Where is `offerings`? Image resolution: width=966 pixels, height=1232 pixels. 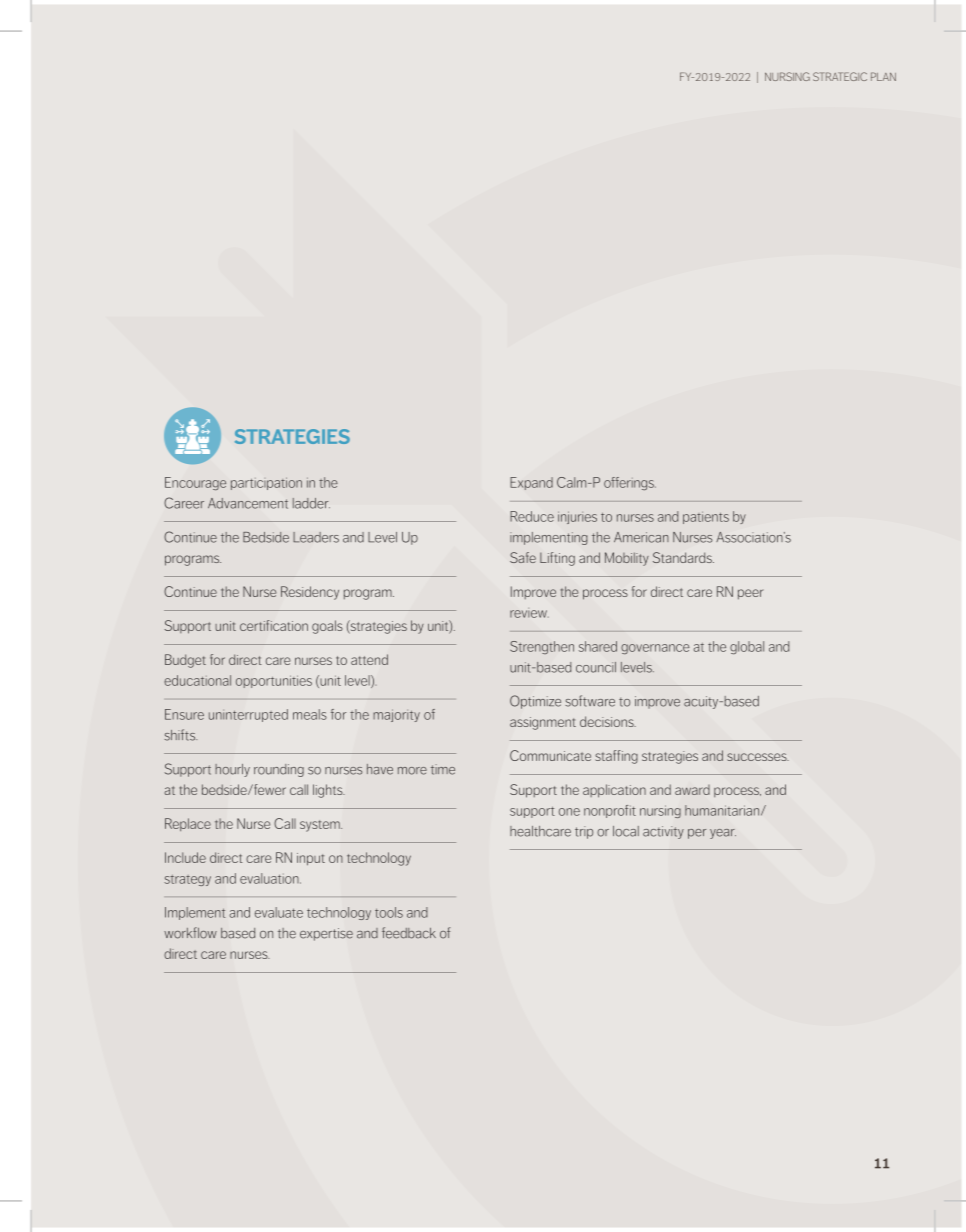 offerings is located at coordinates (630, 483).
